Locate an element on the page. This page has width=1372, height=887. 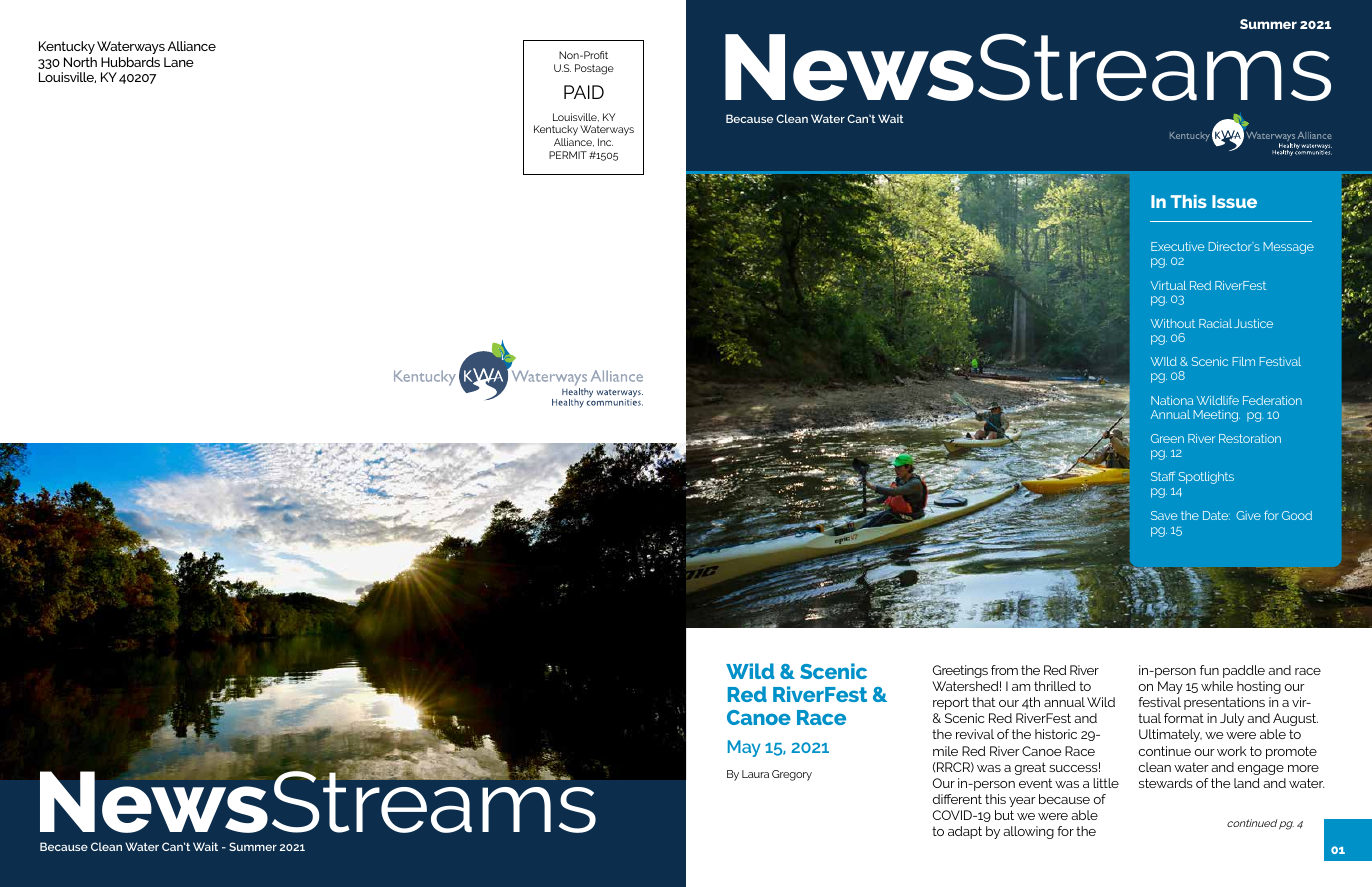
Greetings is located at coordinates (960, 671).
